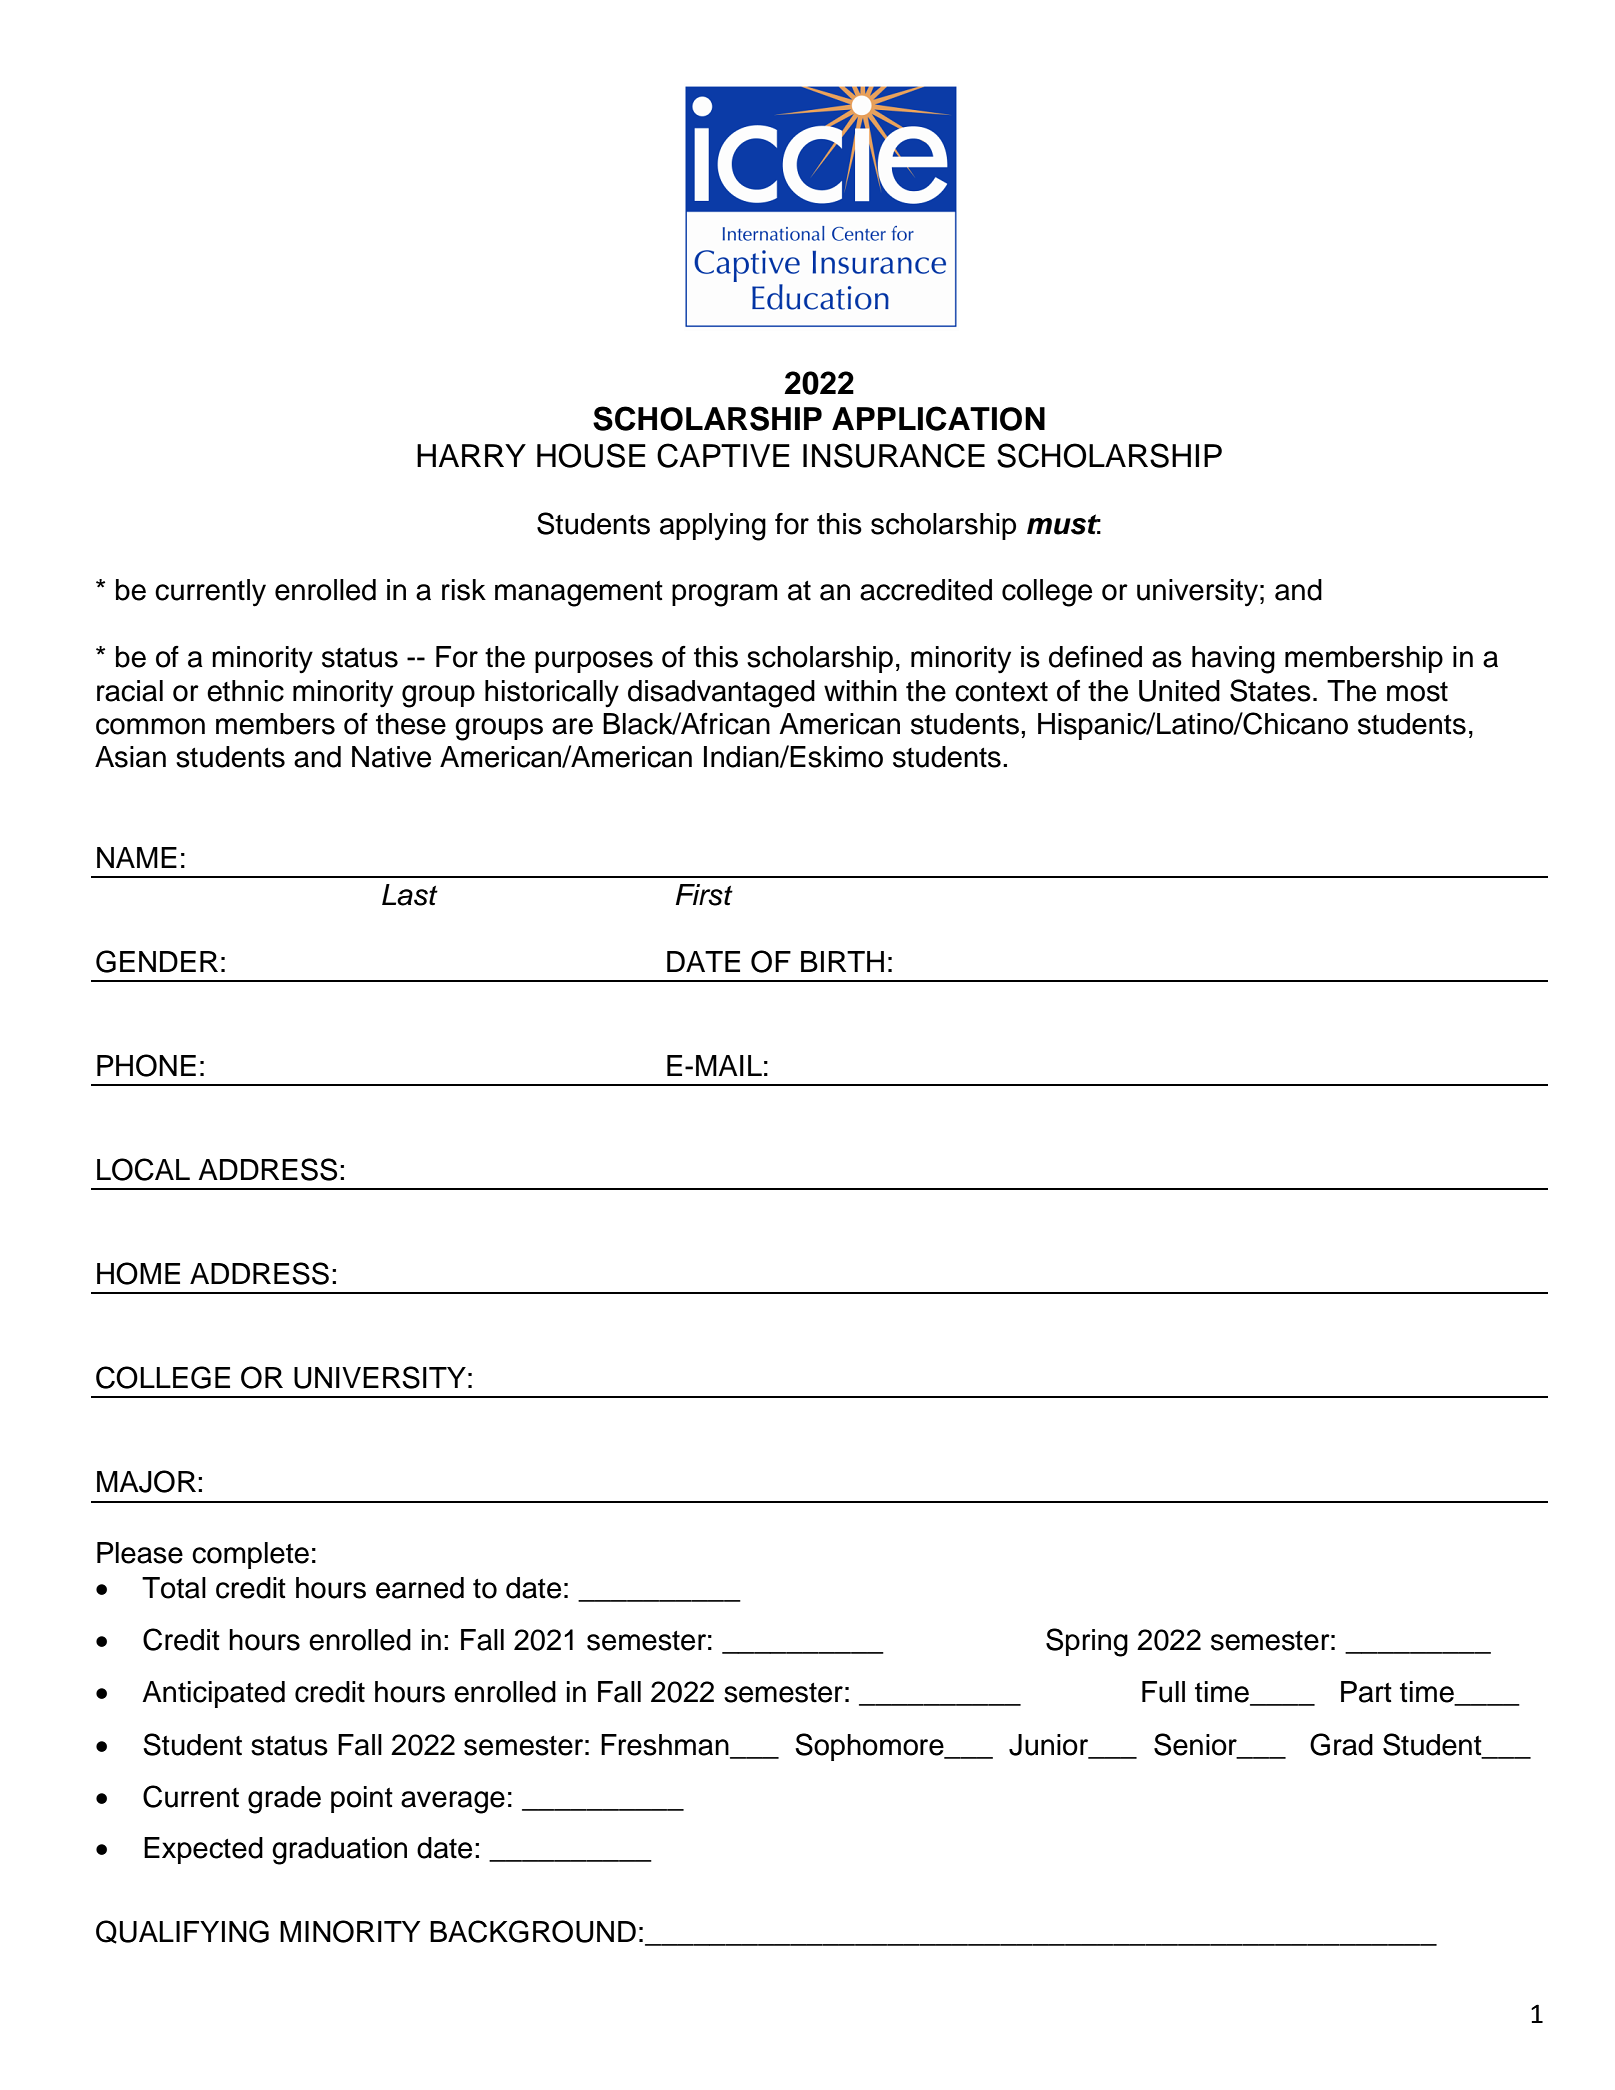 The width and height of the screenshot is (1615, 2090). I want to click on APPLICATION, so click(938, 418).
